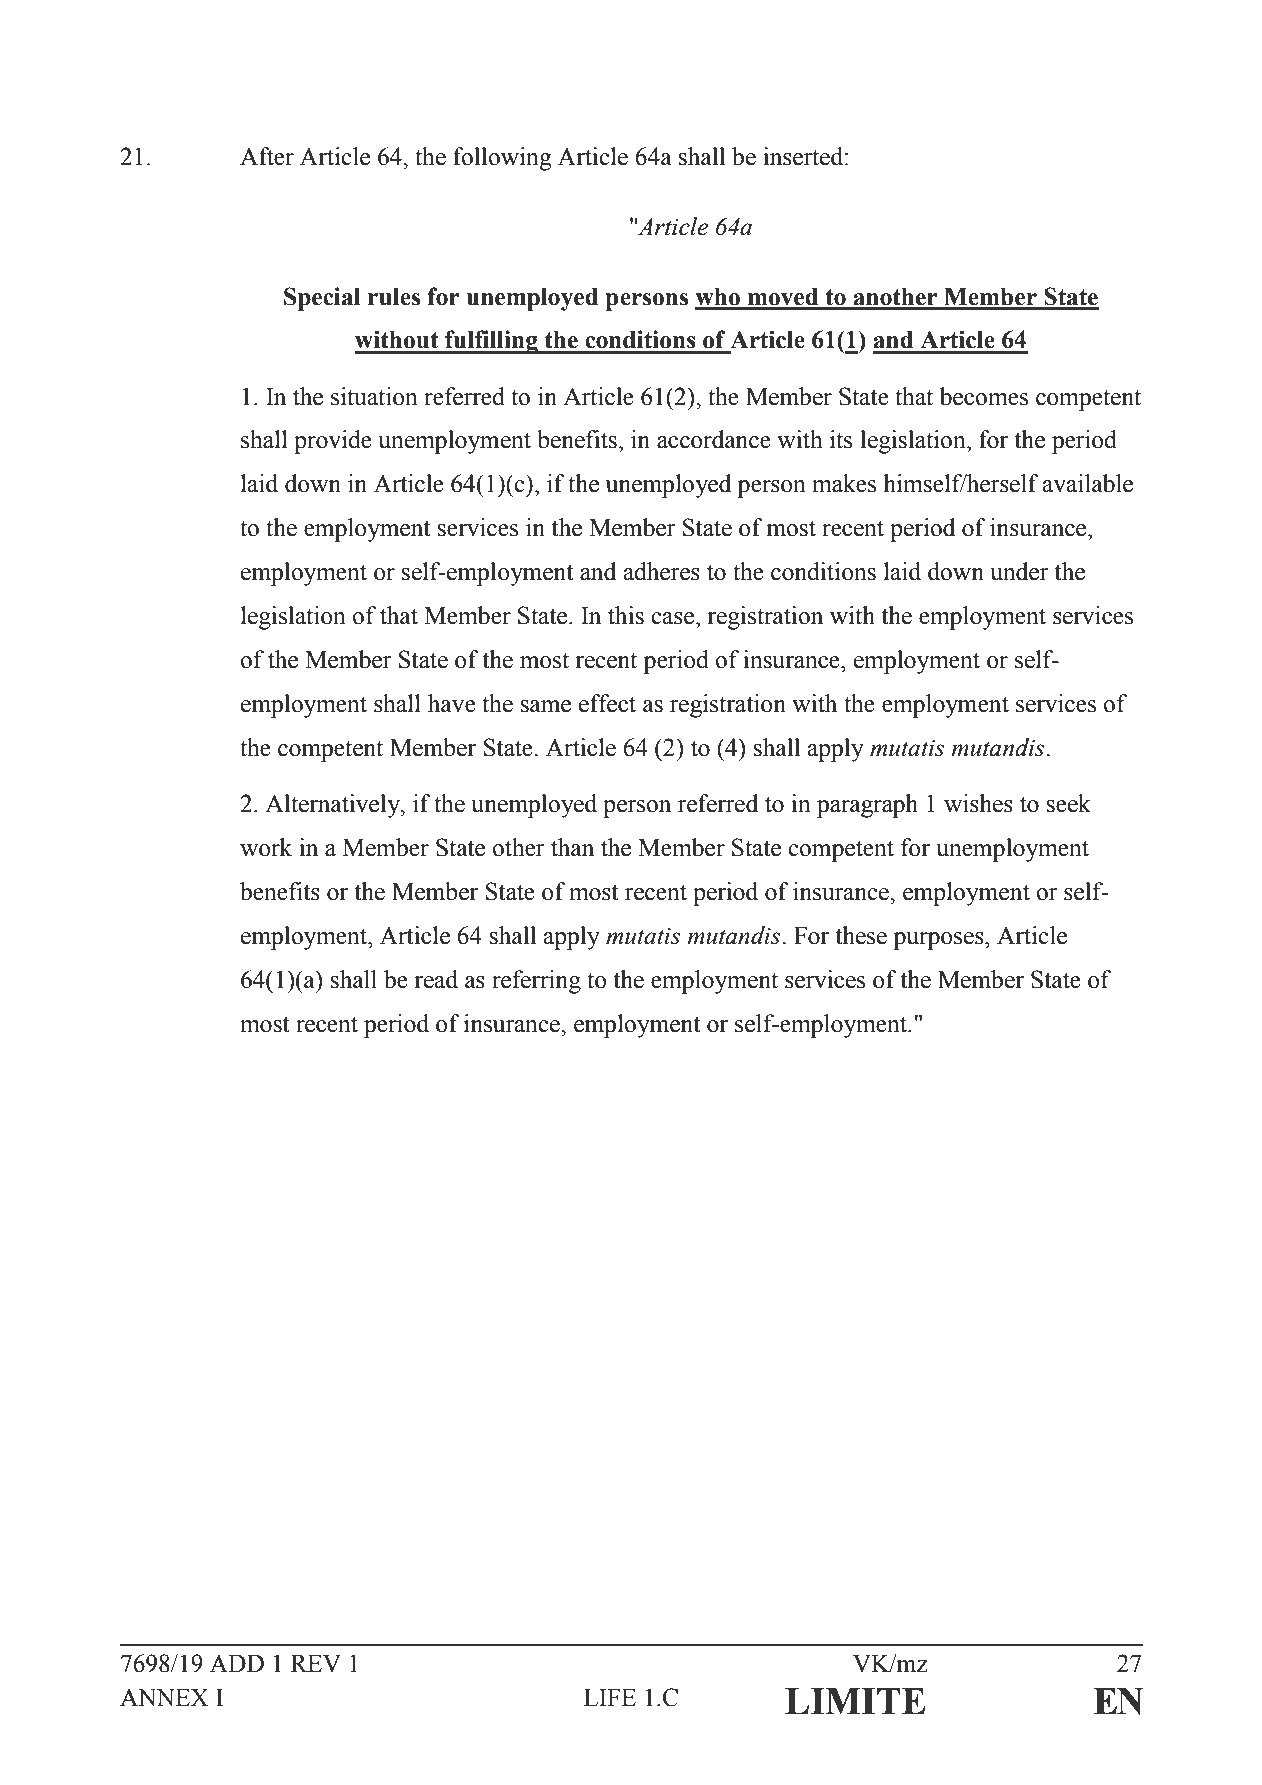 Image resolution: width=1262 pixels, height=1785 pixels. I want to click on ADD, so click(237, 1663).
